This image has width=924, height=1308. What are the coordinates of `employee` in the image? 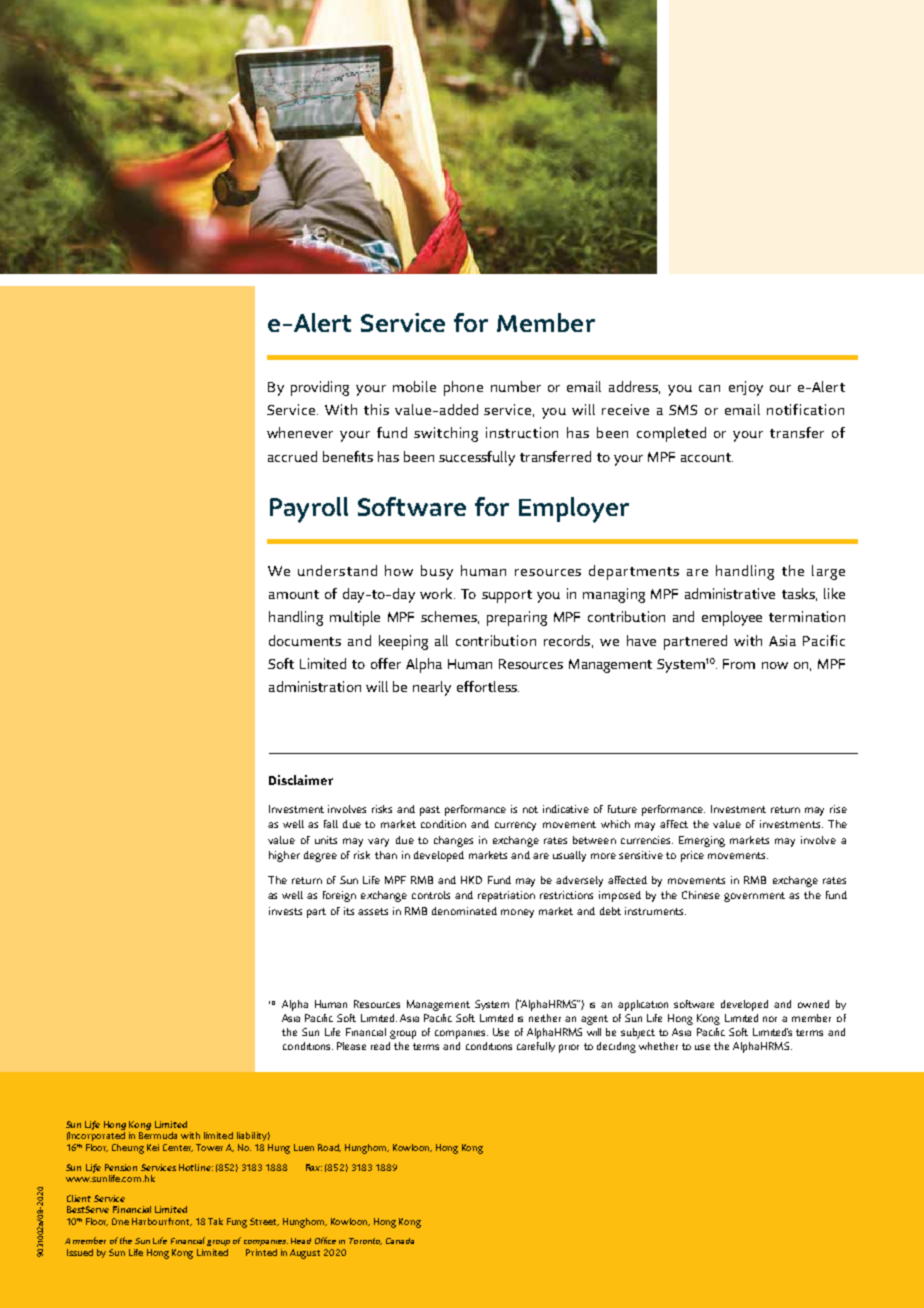 It's located at (732, 618).
